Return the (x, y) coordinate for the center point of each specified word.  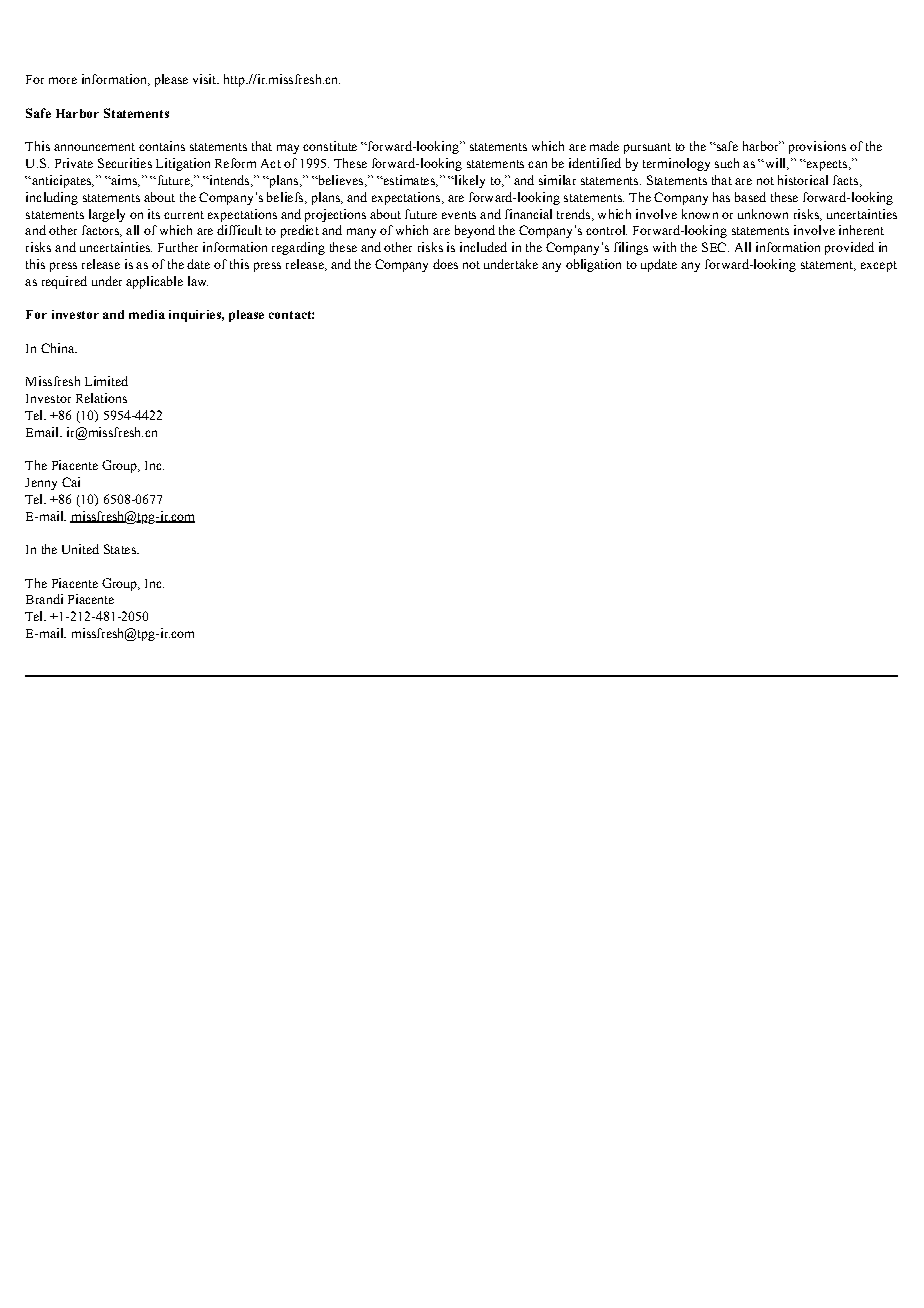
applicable (154, 282)
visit (205, 79)
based (750, 197)
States (121, 549)
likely (468, 181)
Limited (106, 381)
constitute (330, 146)
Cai (71, 482)
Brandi (44, 599)
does (445, 264)
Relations (101, 398)
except (879, 266)
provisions (817, 147)
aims (124, 181)
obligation (593, 265)
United (80, 549)
